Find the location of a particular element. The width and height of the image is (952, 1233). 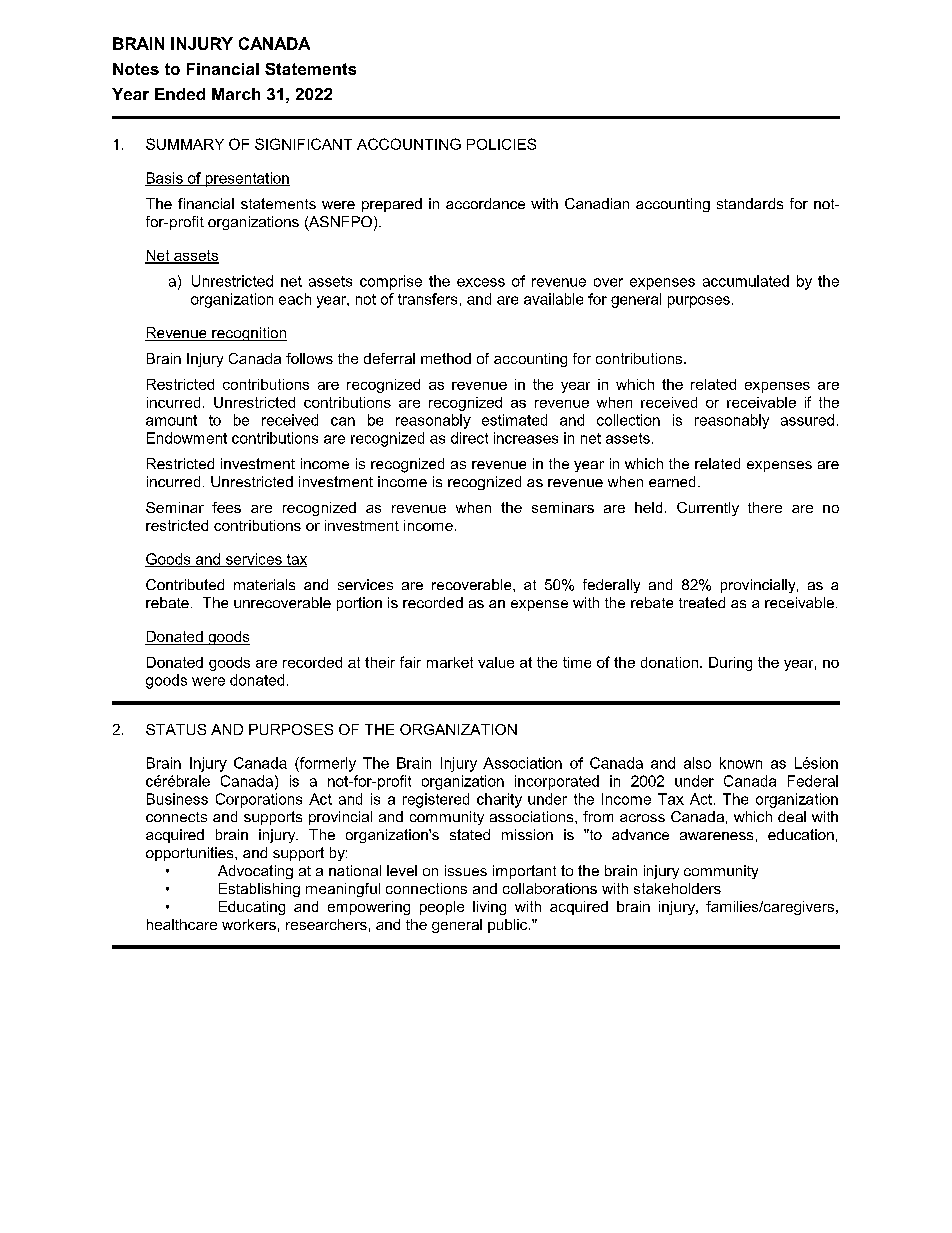

living is located at coordinates (489, 908).
